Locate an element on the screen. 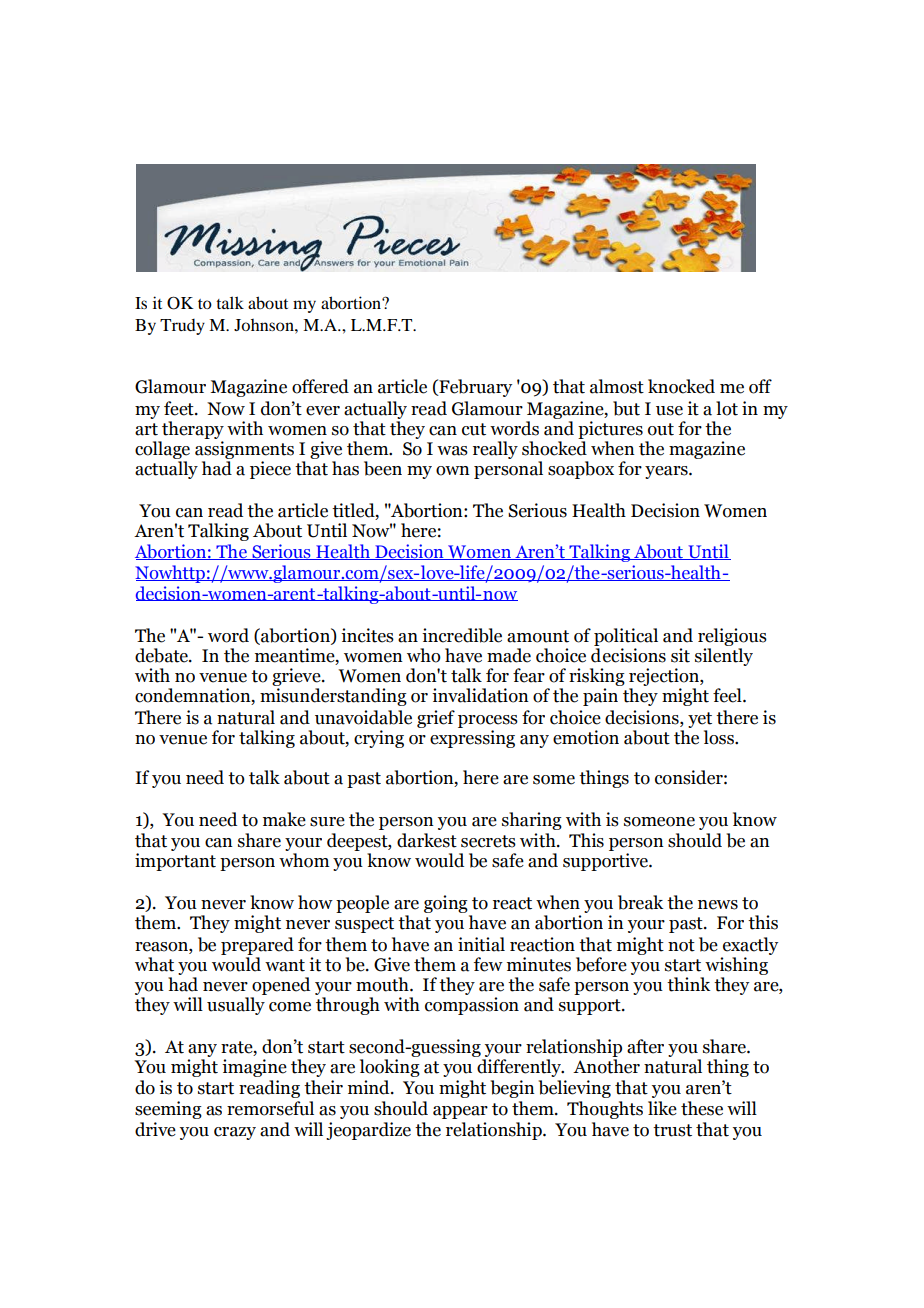 This screenshot has height=1308, width=924. knocked is located at coordinates (681, 386).
